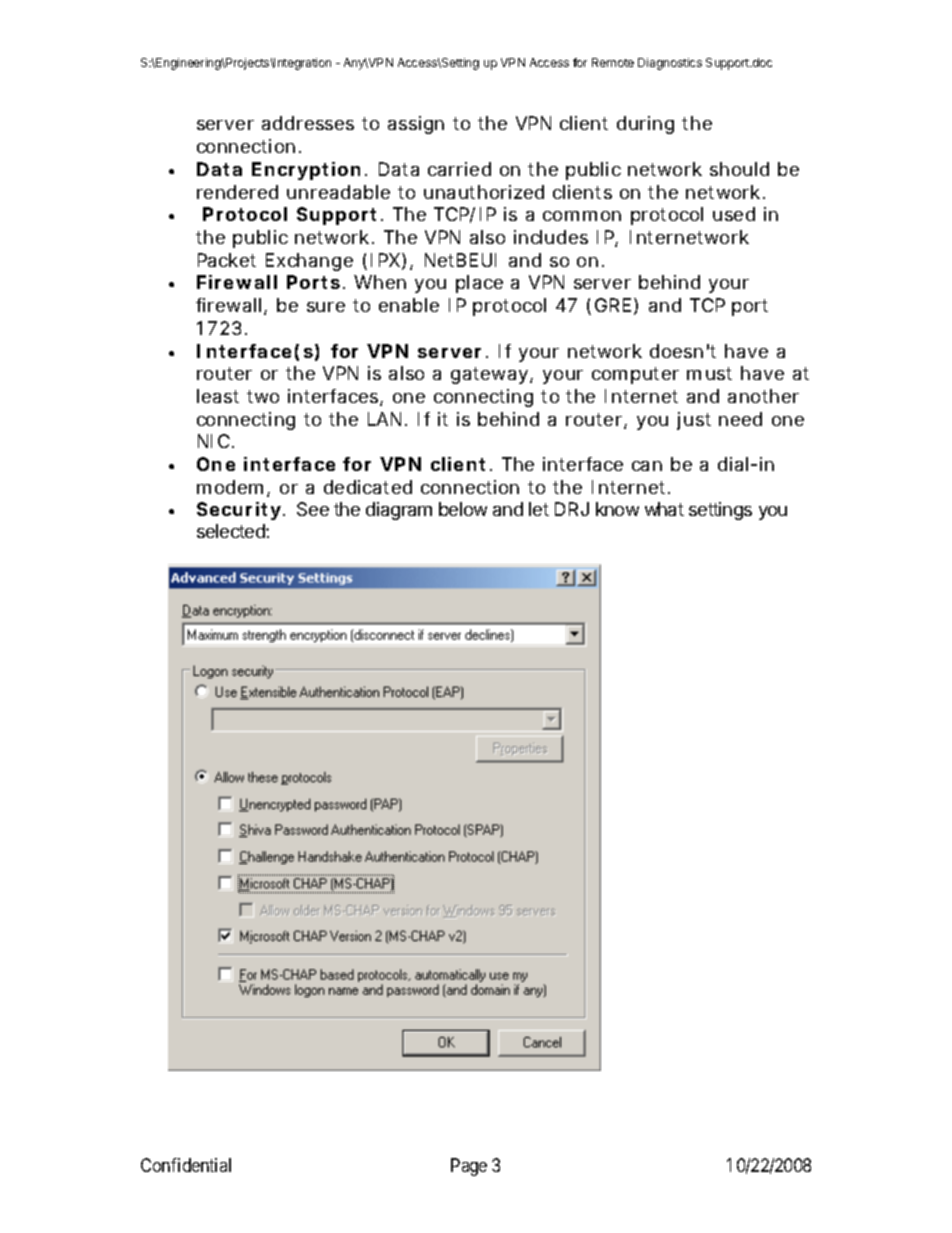 This image has width=952, height=1233. I want to click on what, so click(664, 509).
